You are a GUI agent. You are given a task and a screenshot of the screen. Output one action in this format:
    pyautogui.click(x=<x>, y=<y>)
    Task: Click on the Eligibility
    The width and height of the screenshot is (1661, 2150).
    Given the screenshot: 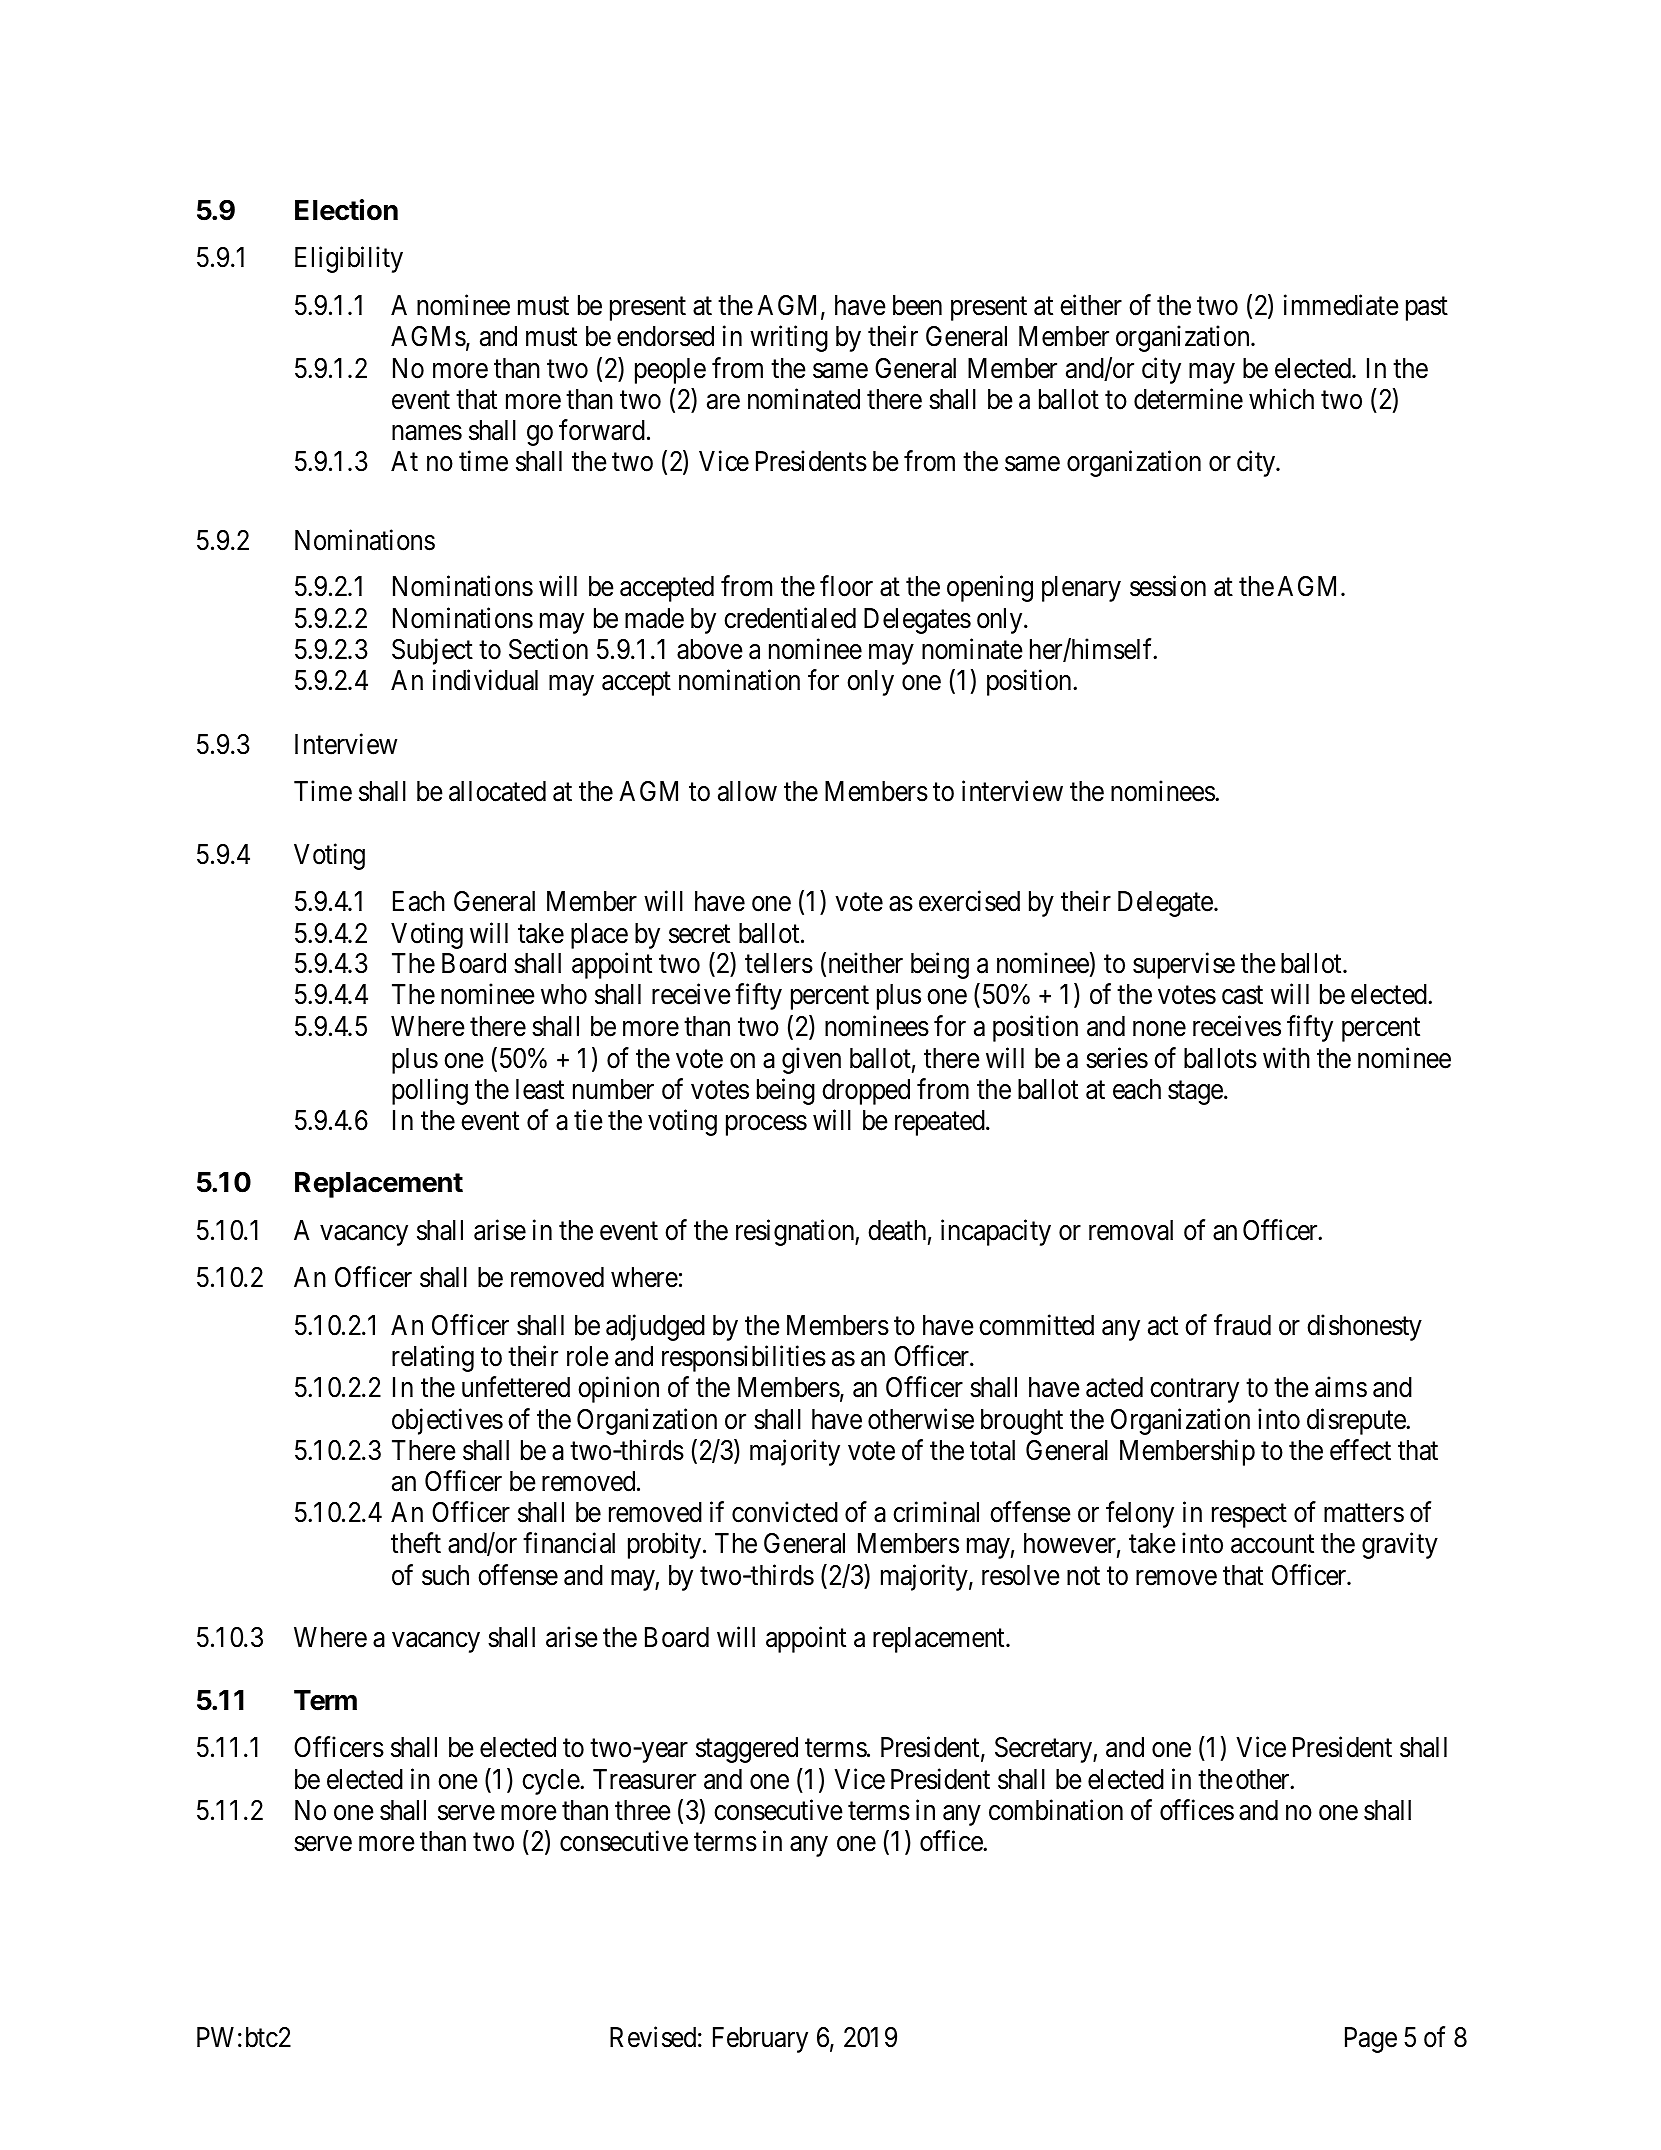 What is the action you would take?
    pyautogui.click(x=349, y=260)
